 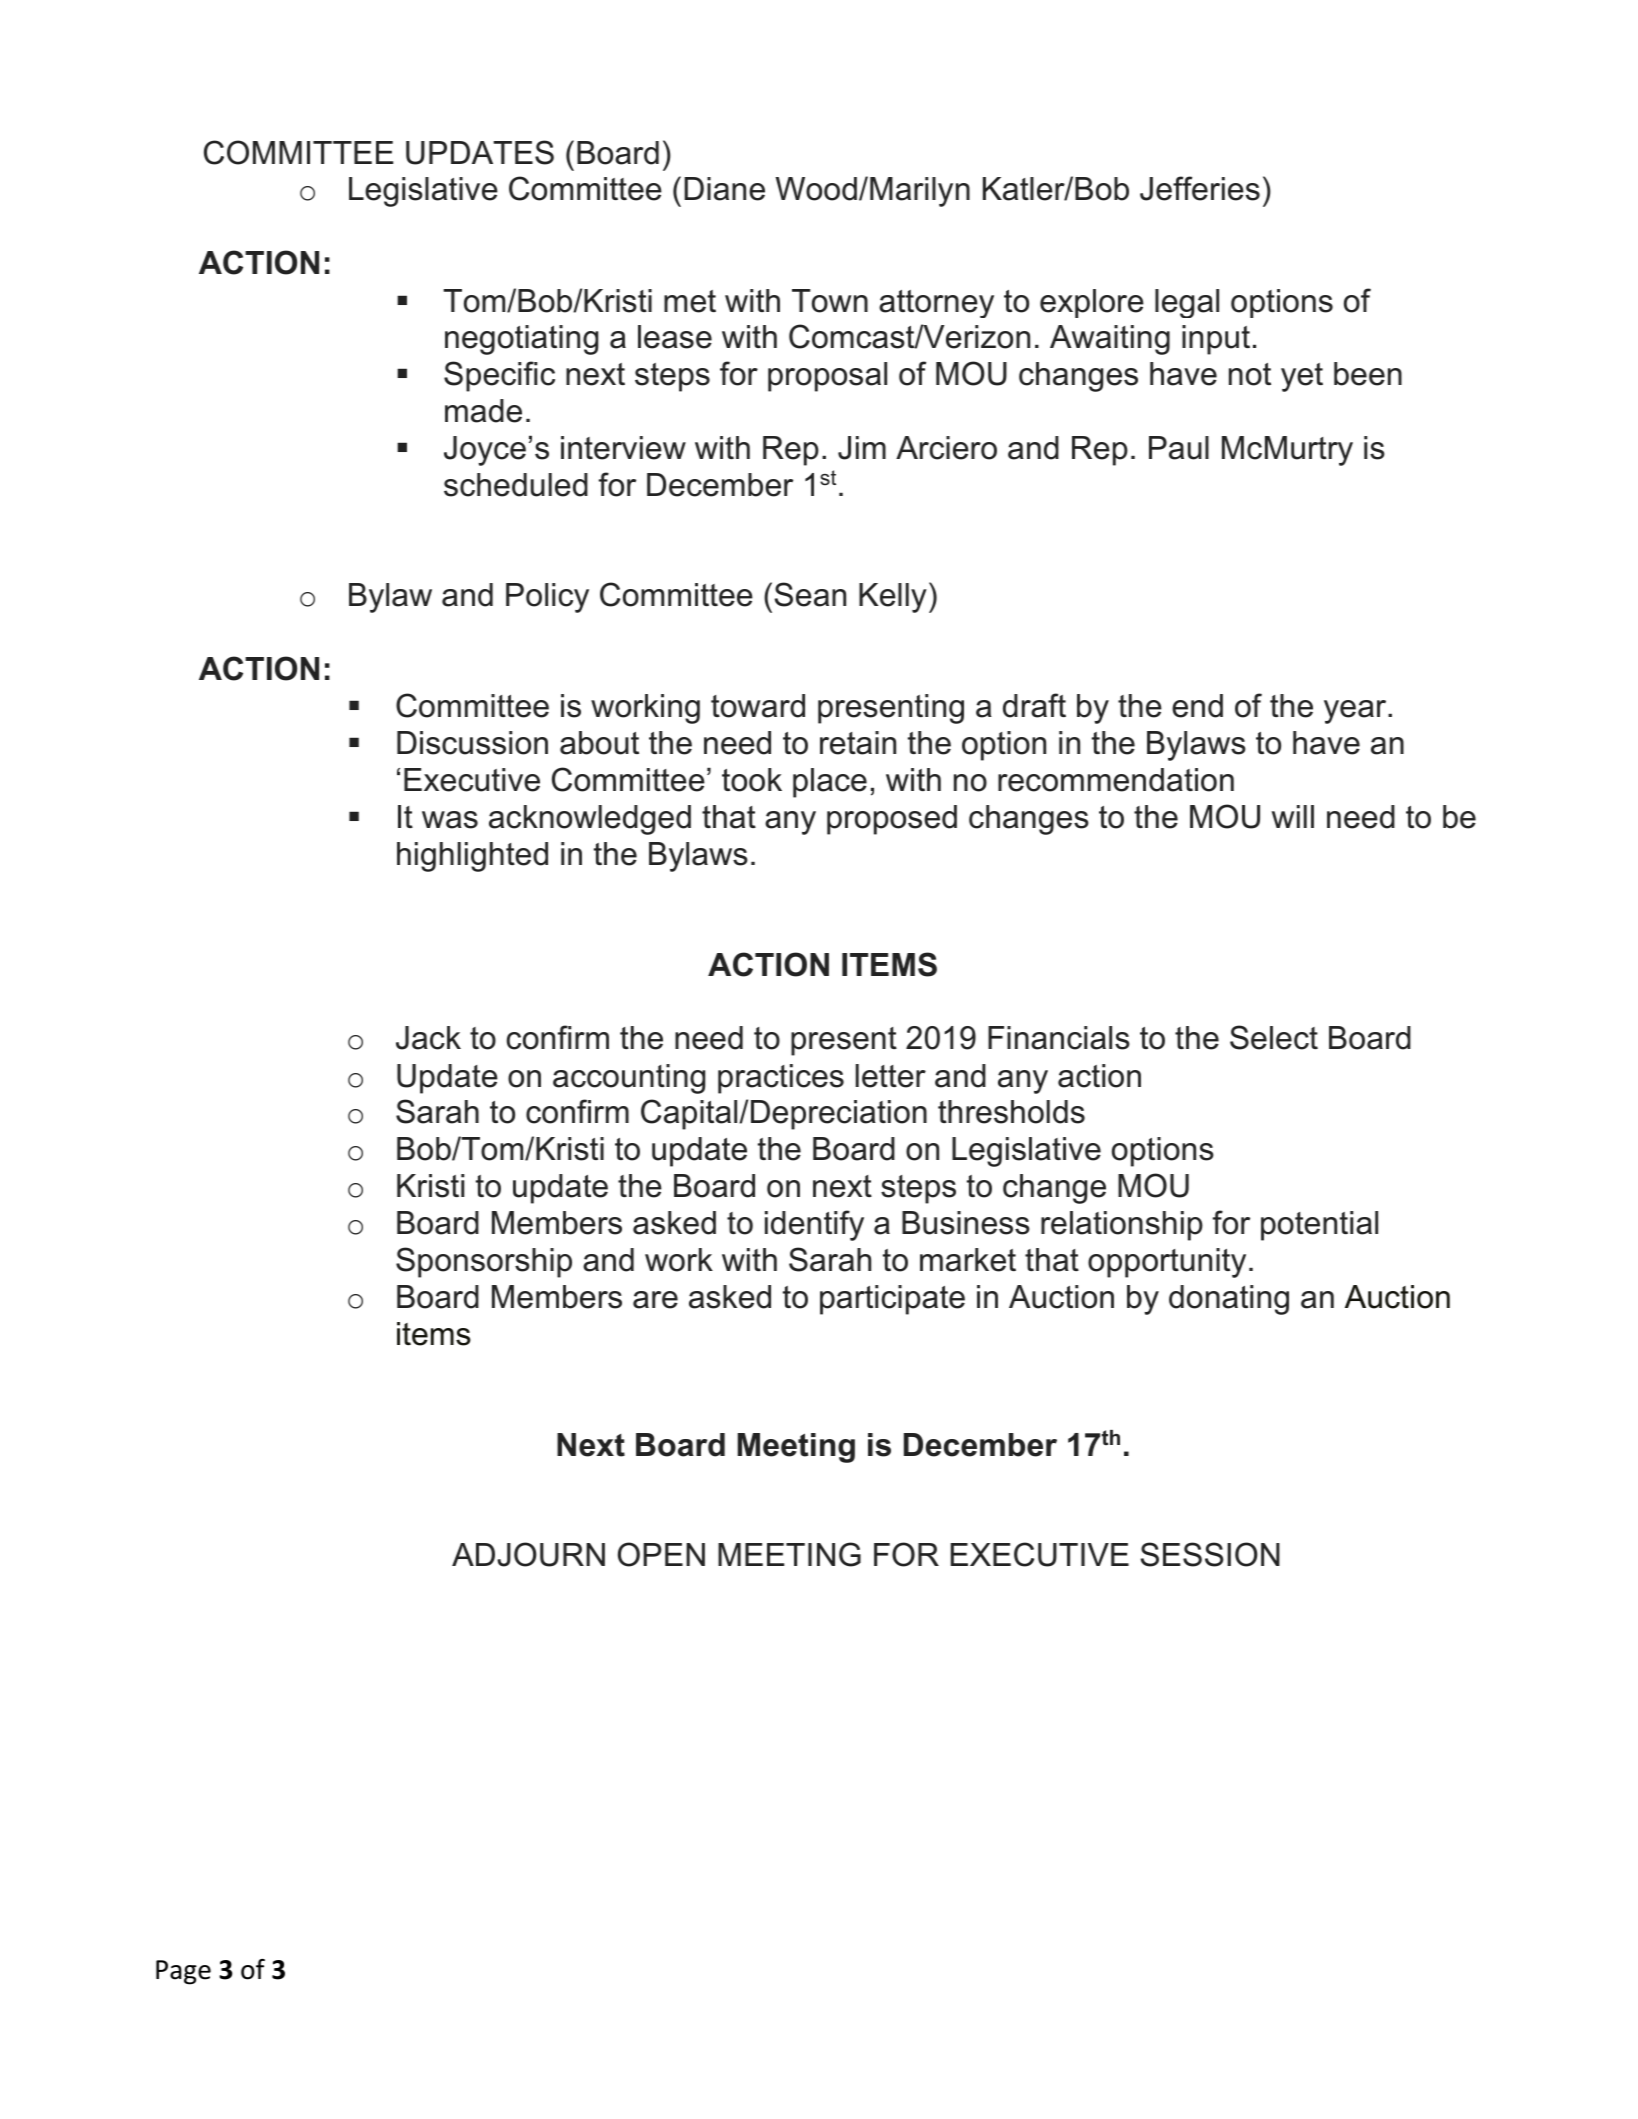 I want to click on Select, so click(x=1274, y=1037).
